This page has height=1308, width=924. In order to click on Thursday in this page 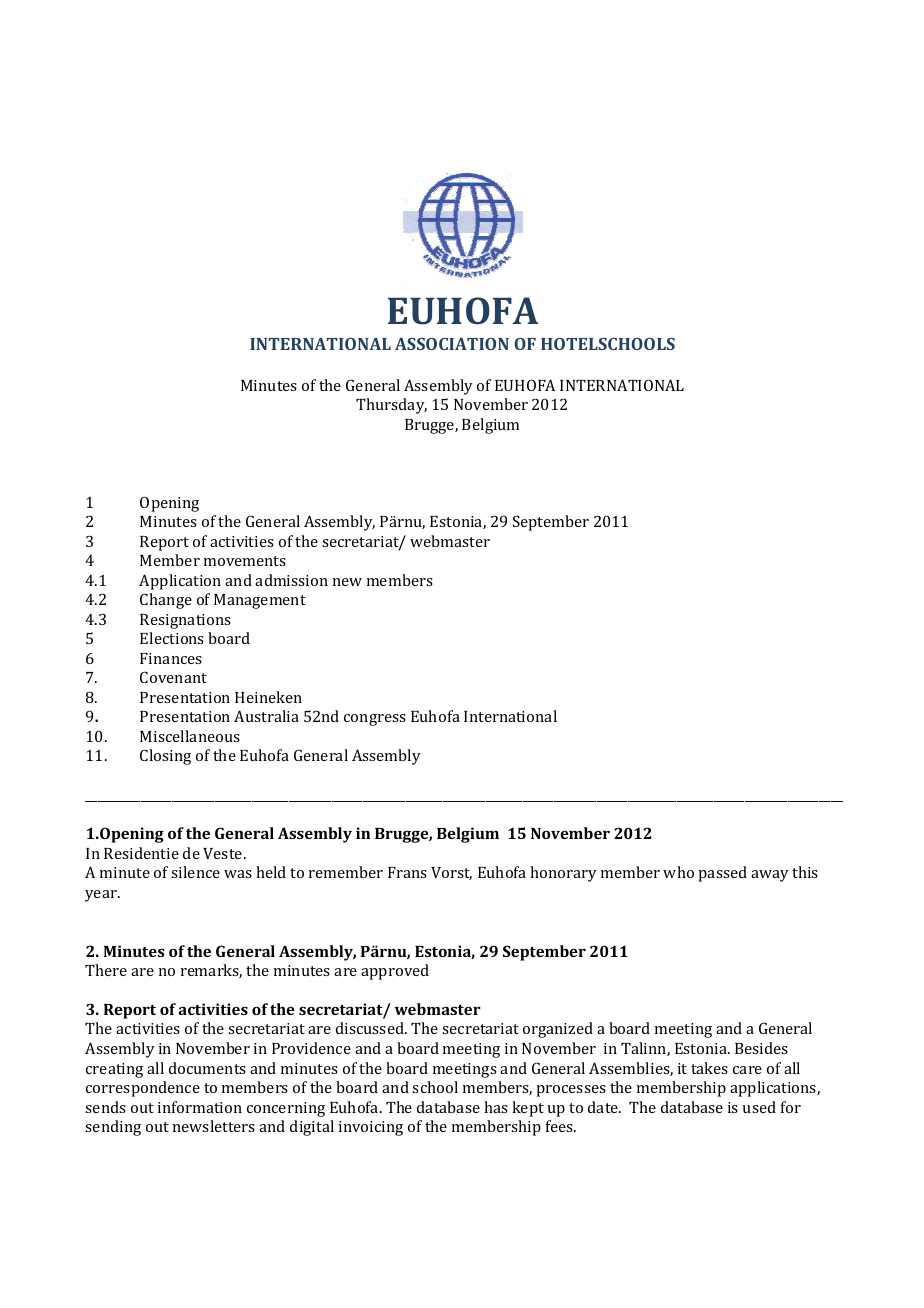, I will do `click(391, 406)`.
